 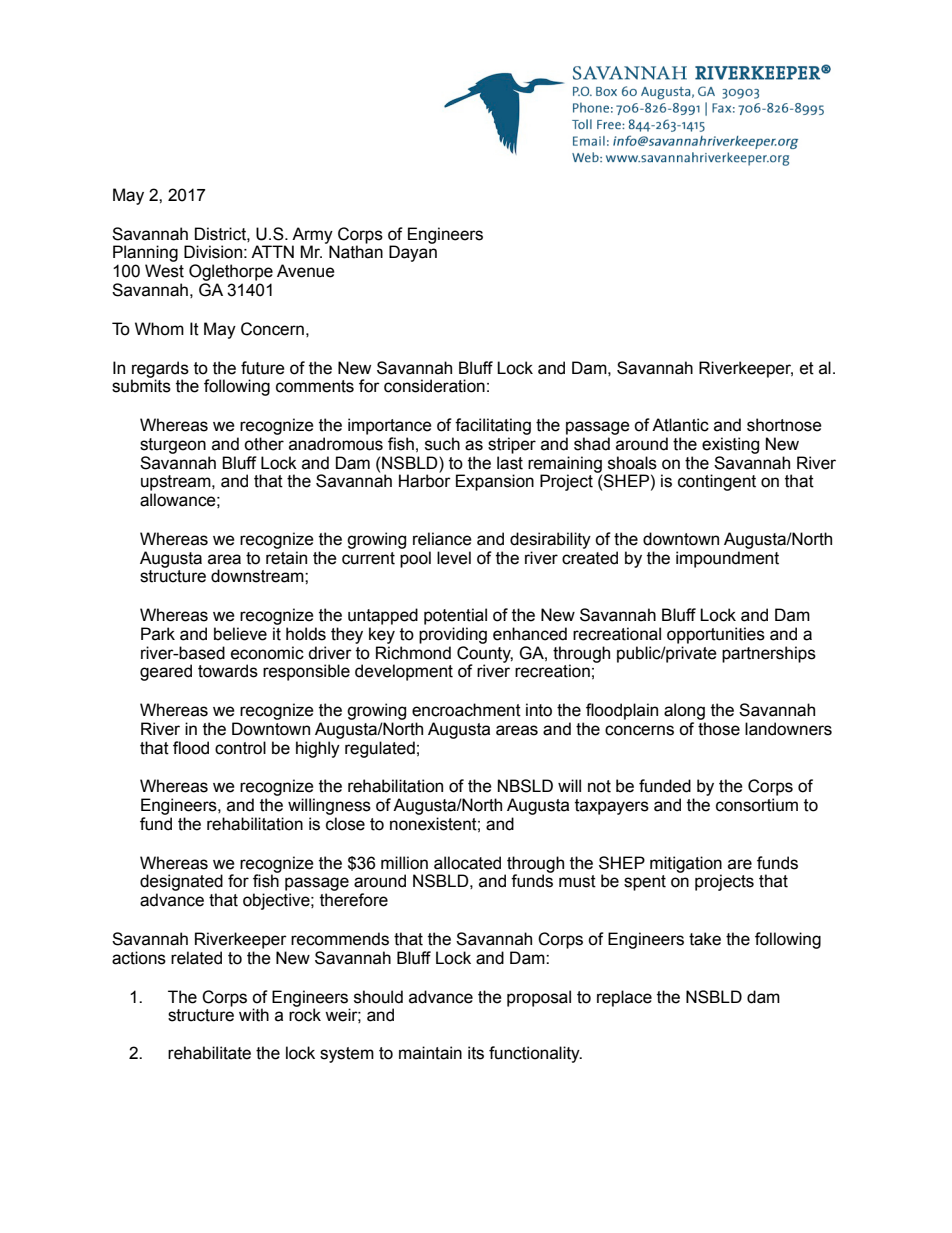 What do you see at coordinates (442, 444) in the screenshot?
I see `such` at bounding box center [442, 444].
